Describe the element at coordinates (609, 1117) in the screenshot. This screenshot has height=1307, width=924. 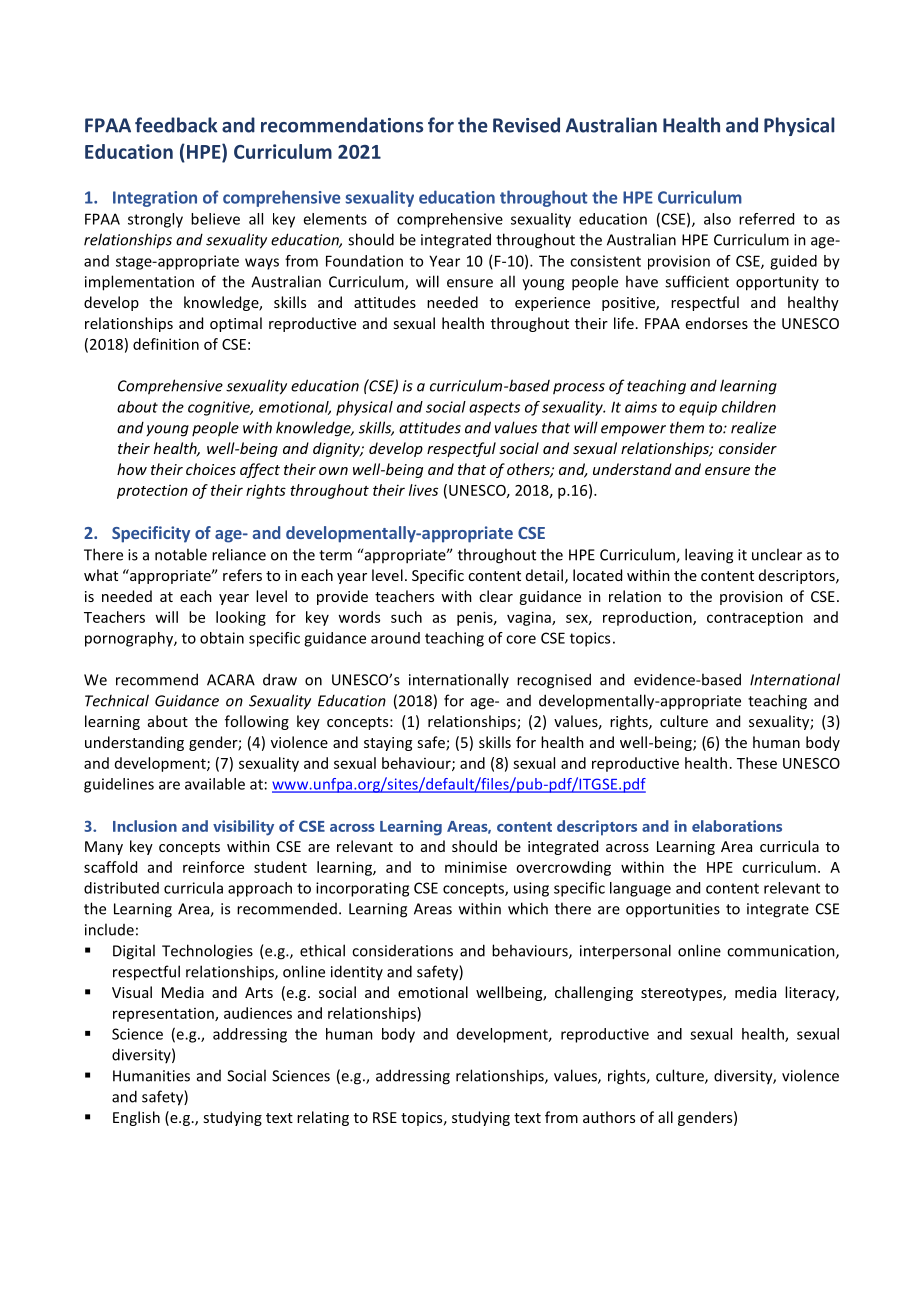
I see `authors` at that location.
